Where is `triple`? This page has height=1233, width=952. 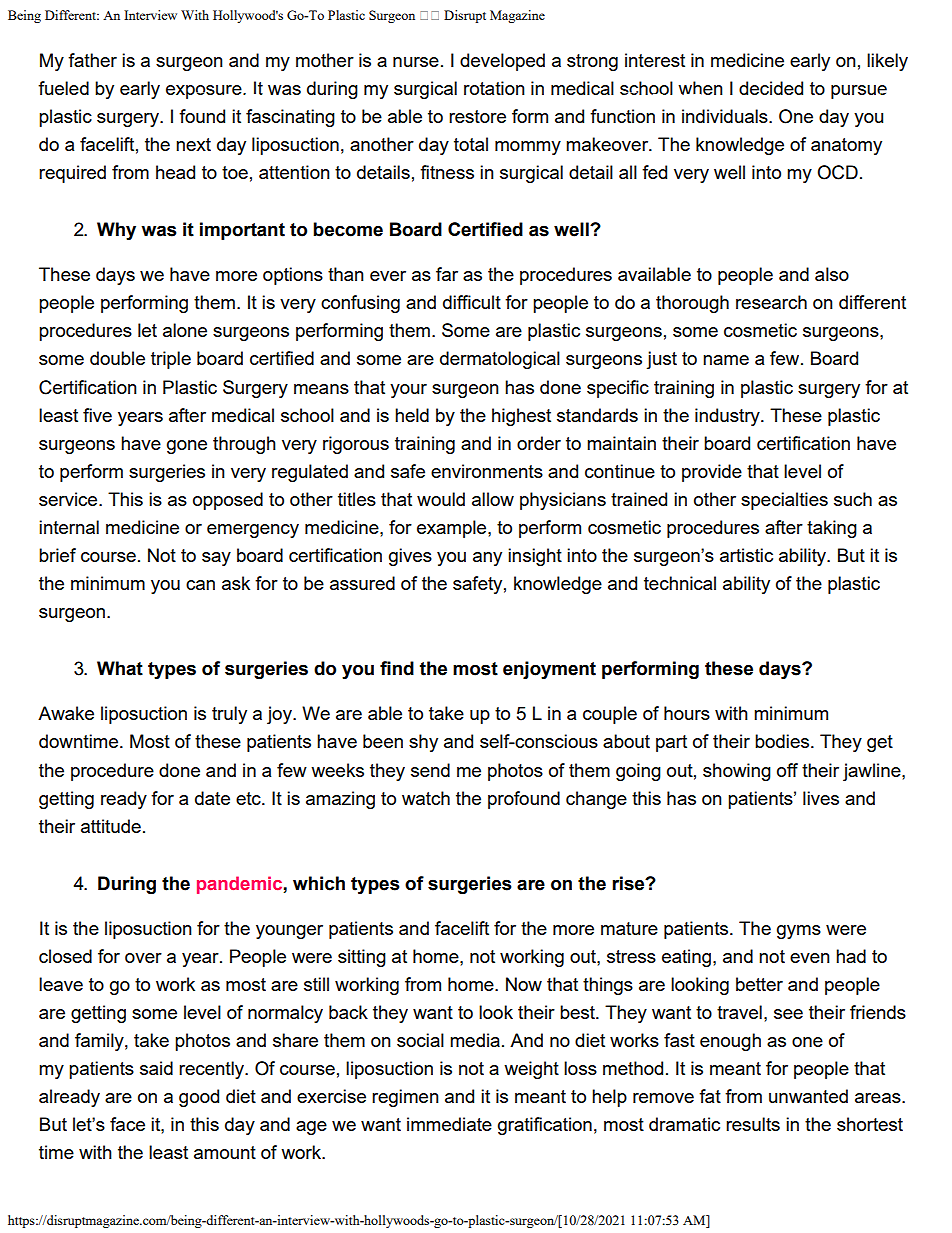
triple is located at coordinates (171, 360).
